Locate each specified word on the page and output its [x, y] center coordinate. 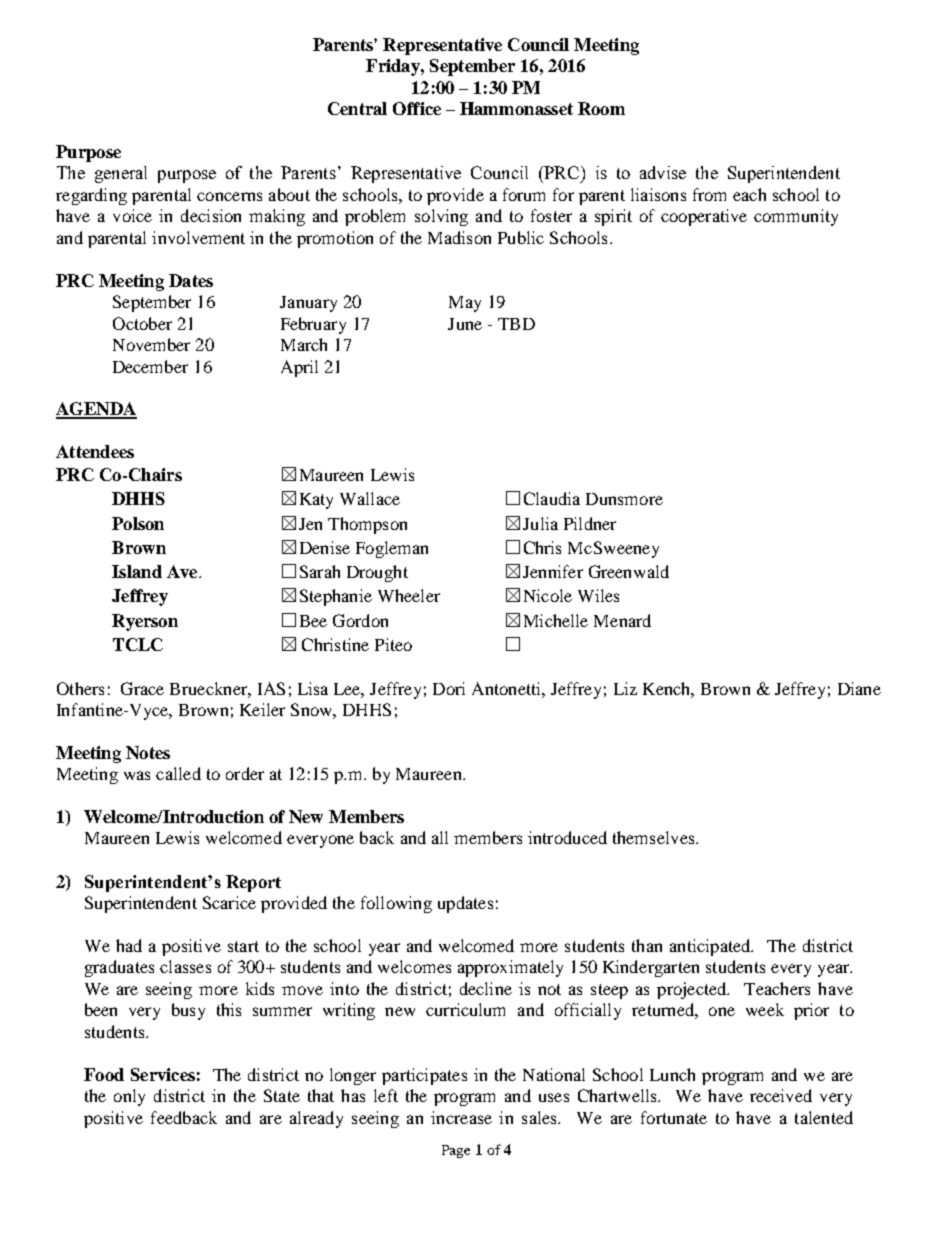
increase [461, 1117]
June [465, 324]
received [781, 1095]
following [396, 904]
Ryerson [145, 622]
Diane [859, 688]
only [129, 1097]
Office [417, 108]
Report [253, 883]
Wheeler [409, 595]
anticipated [711, 947]
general [121, 174]
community [796, 217]
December [150, 366]
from [709, 194]
